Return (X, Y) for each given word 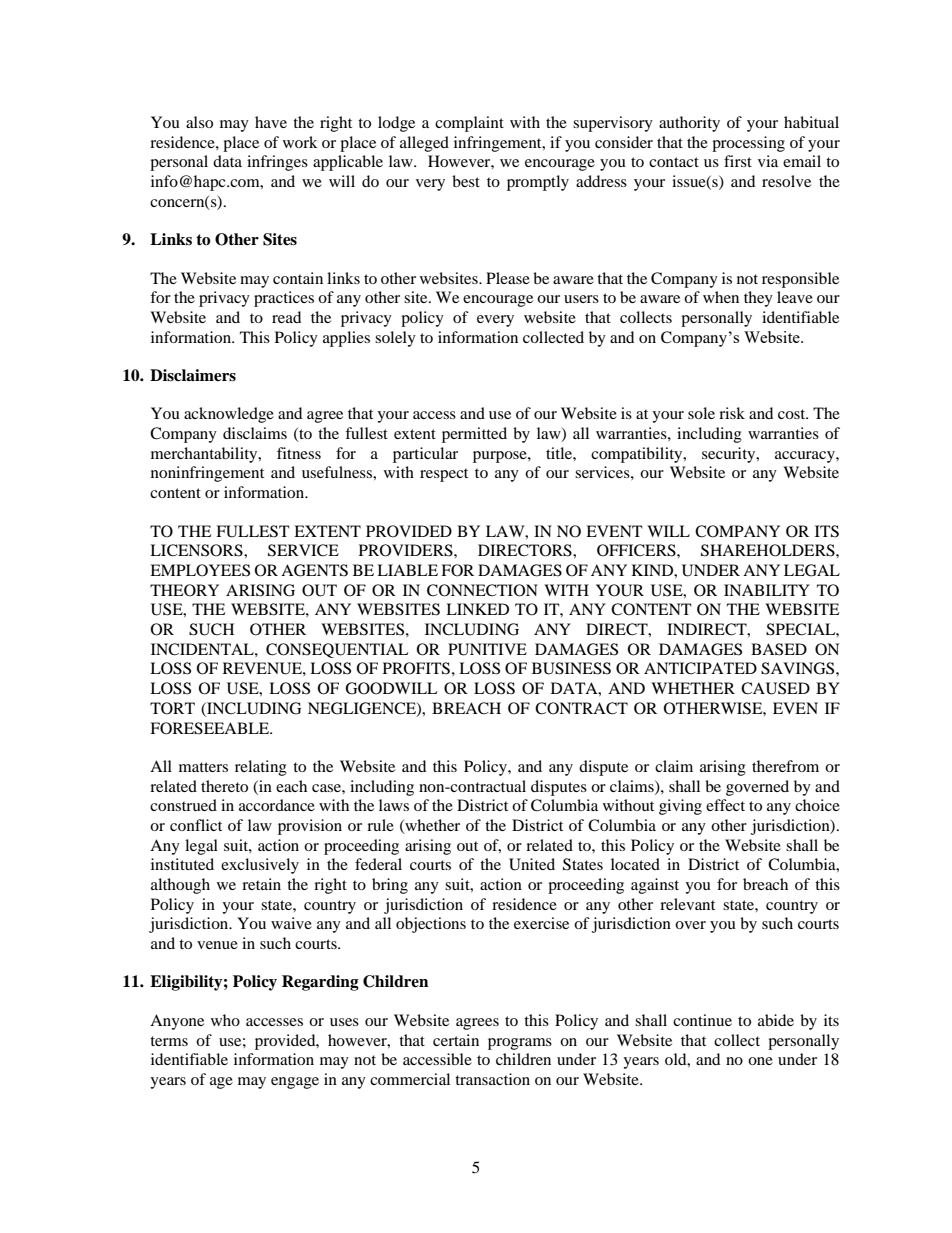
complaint (469, 124)
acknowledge (229, 415)
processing (748, 144)
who (225, 1020)
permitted (474, 435)
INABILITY (767, 590)
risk (732, 413)
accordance (277, 805)
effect (725, 805)
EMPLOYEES (200, 570)
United (532, 864)
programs (520, 1044)
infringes (277, 163)
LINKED (477, 609)
